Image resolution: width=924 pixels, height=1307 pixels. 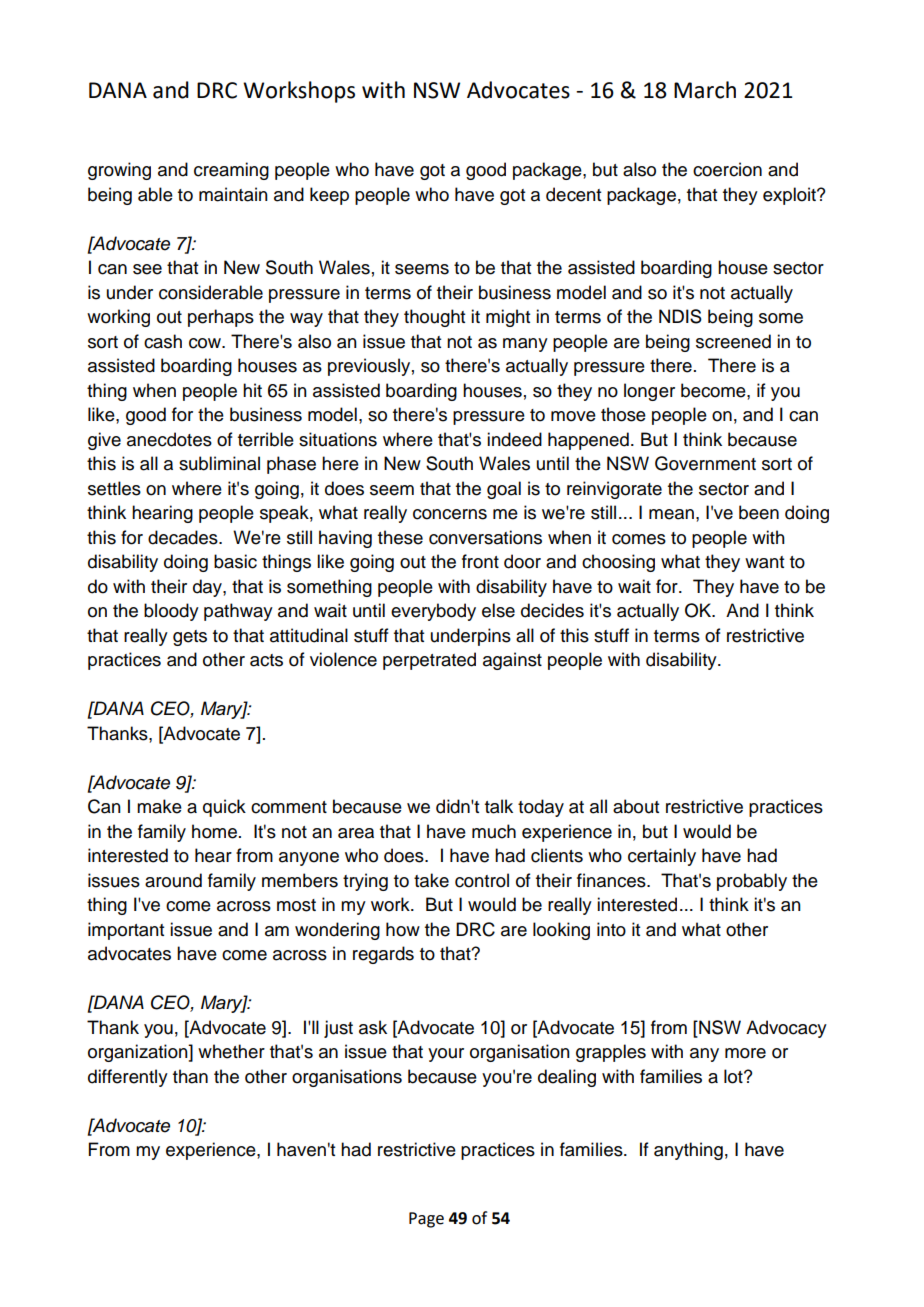 What do you see at coordinates (231, 171) in the page?
I see `creaming` at bounding box center [231, 171].
